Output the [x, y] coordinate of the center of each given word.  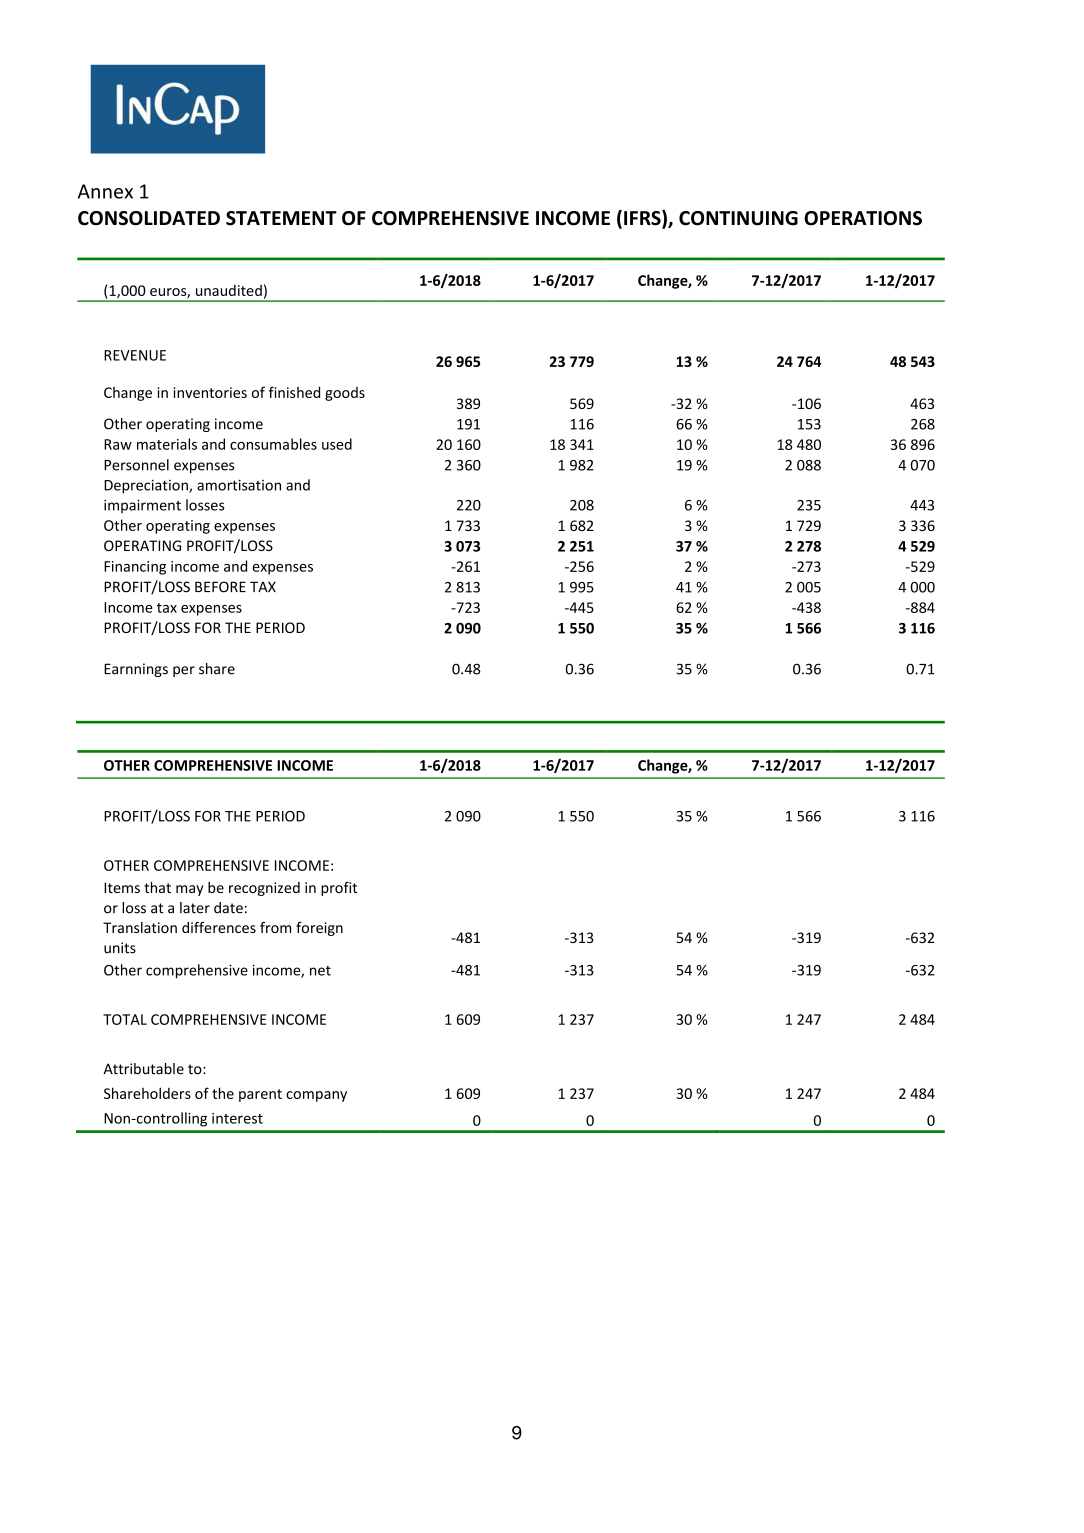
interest [237, 1118]
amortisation [239, 485]
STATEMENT [281, 218]
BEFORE [220, 587]
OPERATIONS [863, 218]
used [337, 444]
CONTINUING [738, 218]
